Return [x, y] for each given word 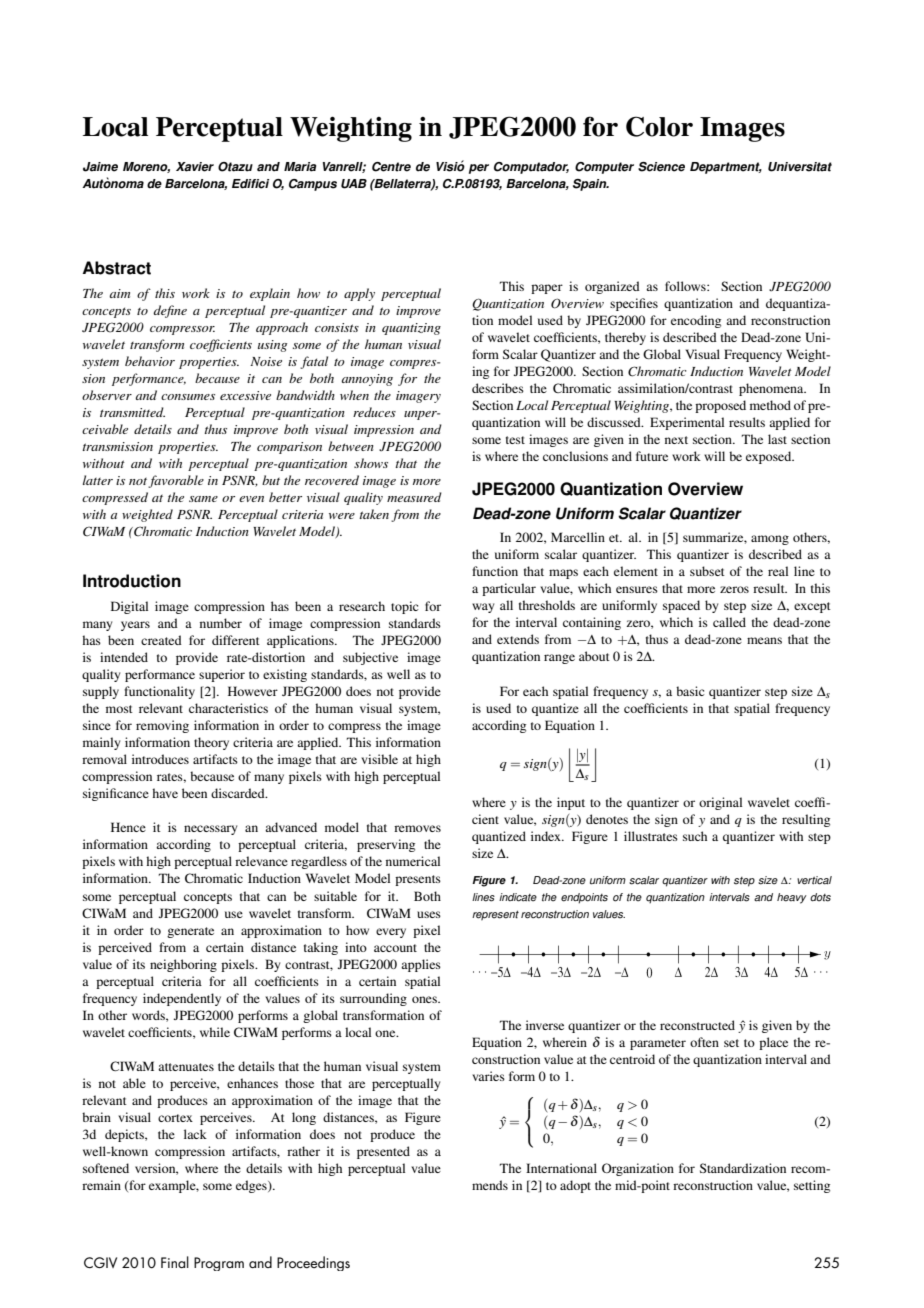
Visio [450, 166]
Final [175, 1262]
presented [383, 1152]
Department [726, 168]
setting [812, 1186]
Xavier [195, 167]
